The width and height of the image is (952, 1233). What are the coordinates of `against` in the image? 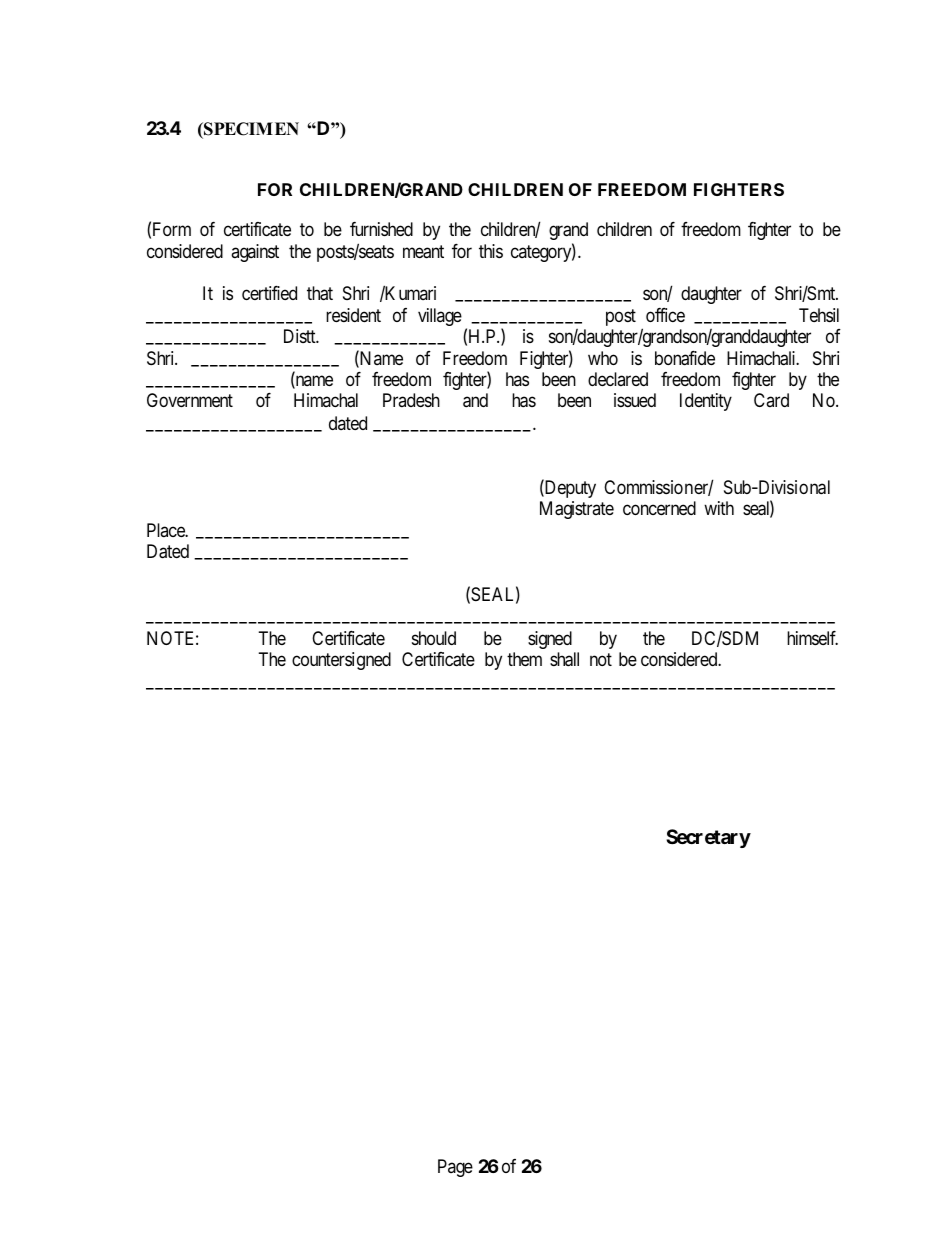 It's located at (255, 253).
